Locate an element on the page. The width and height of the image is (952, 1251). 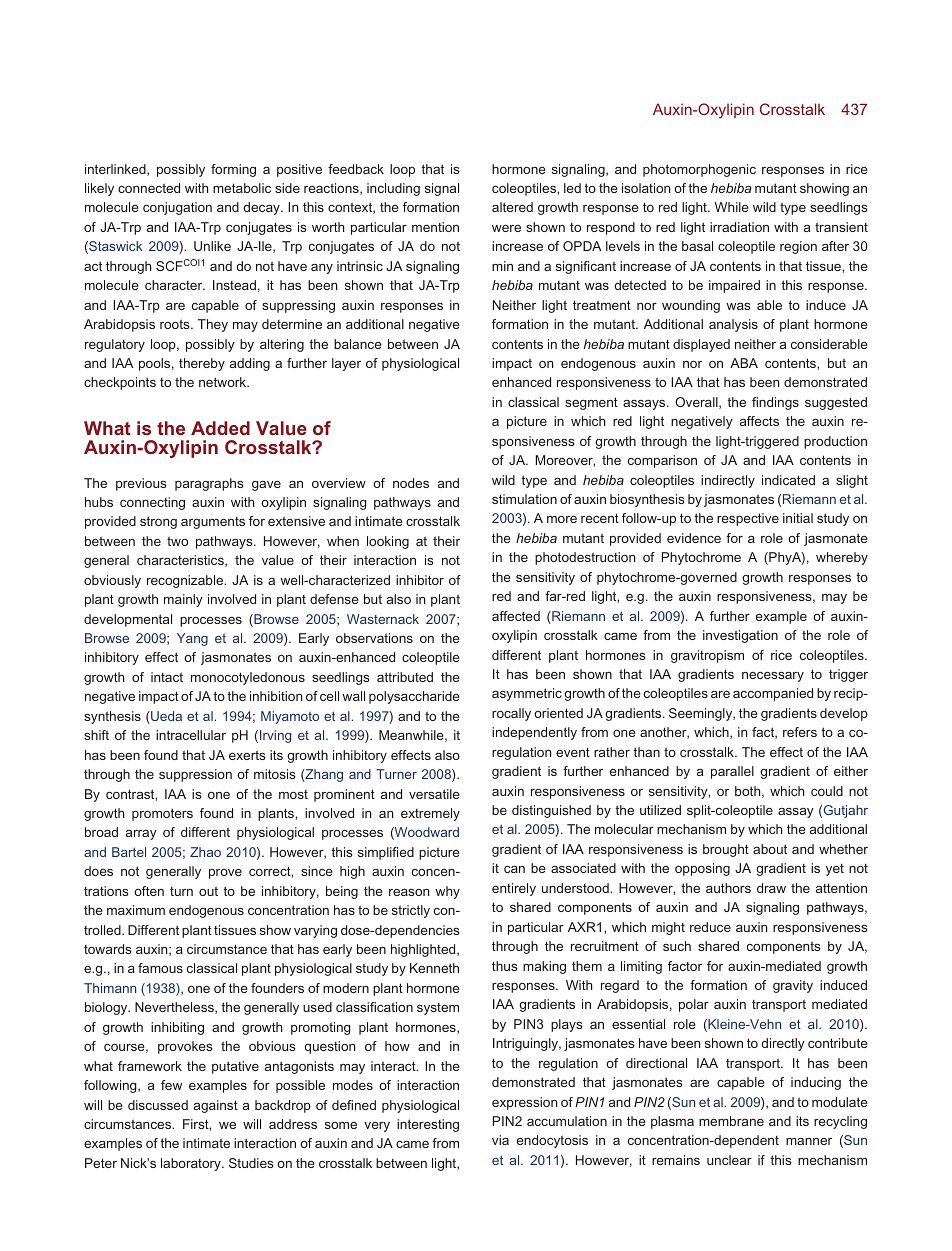
altered is located at coordinates (512, 207).
